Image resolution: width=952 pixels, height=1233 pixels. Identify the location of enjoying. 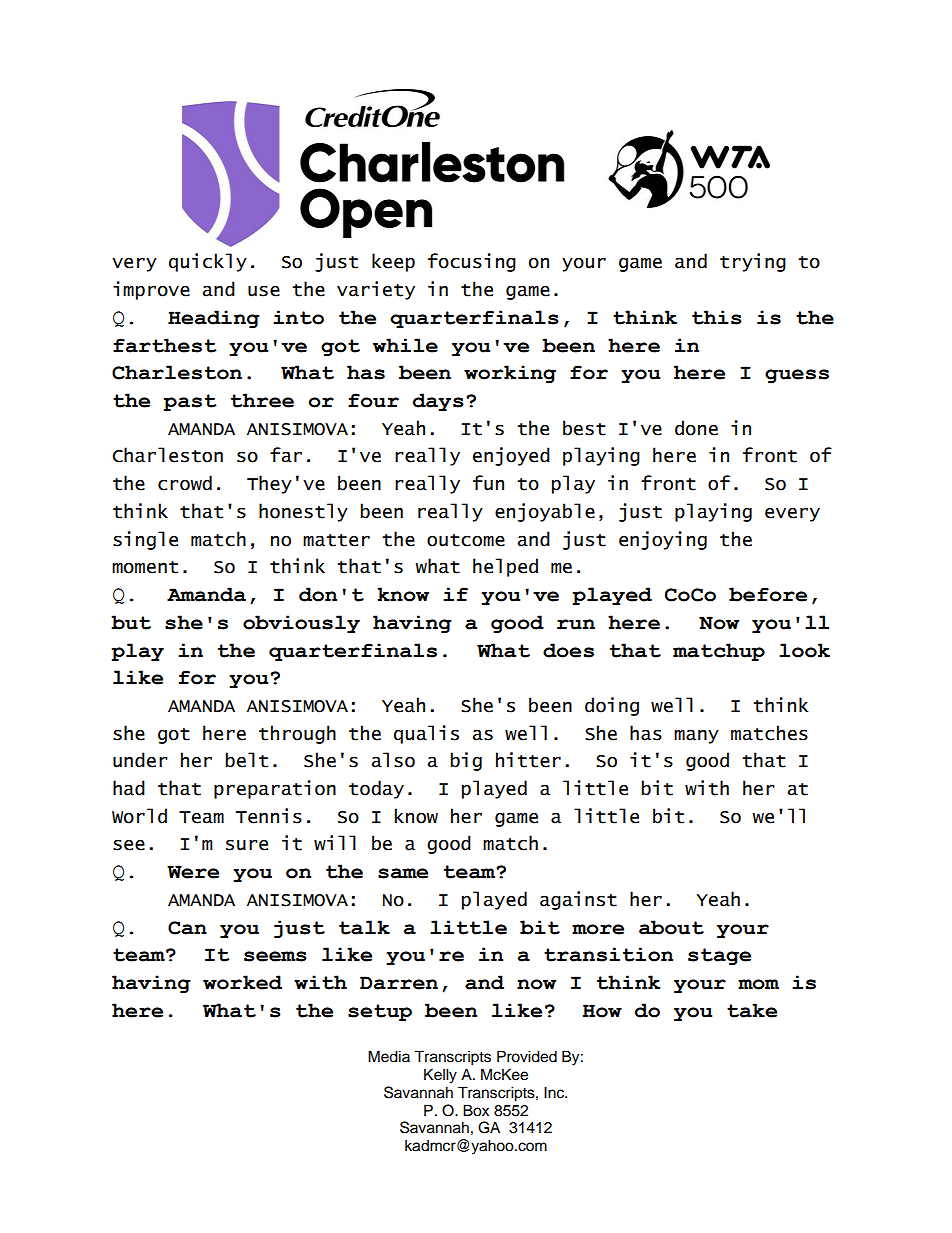
(663, 540).
